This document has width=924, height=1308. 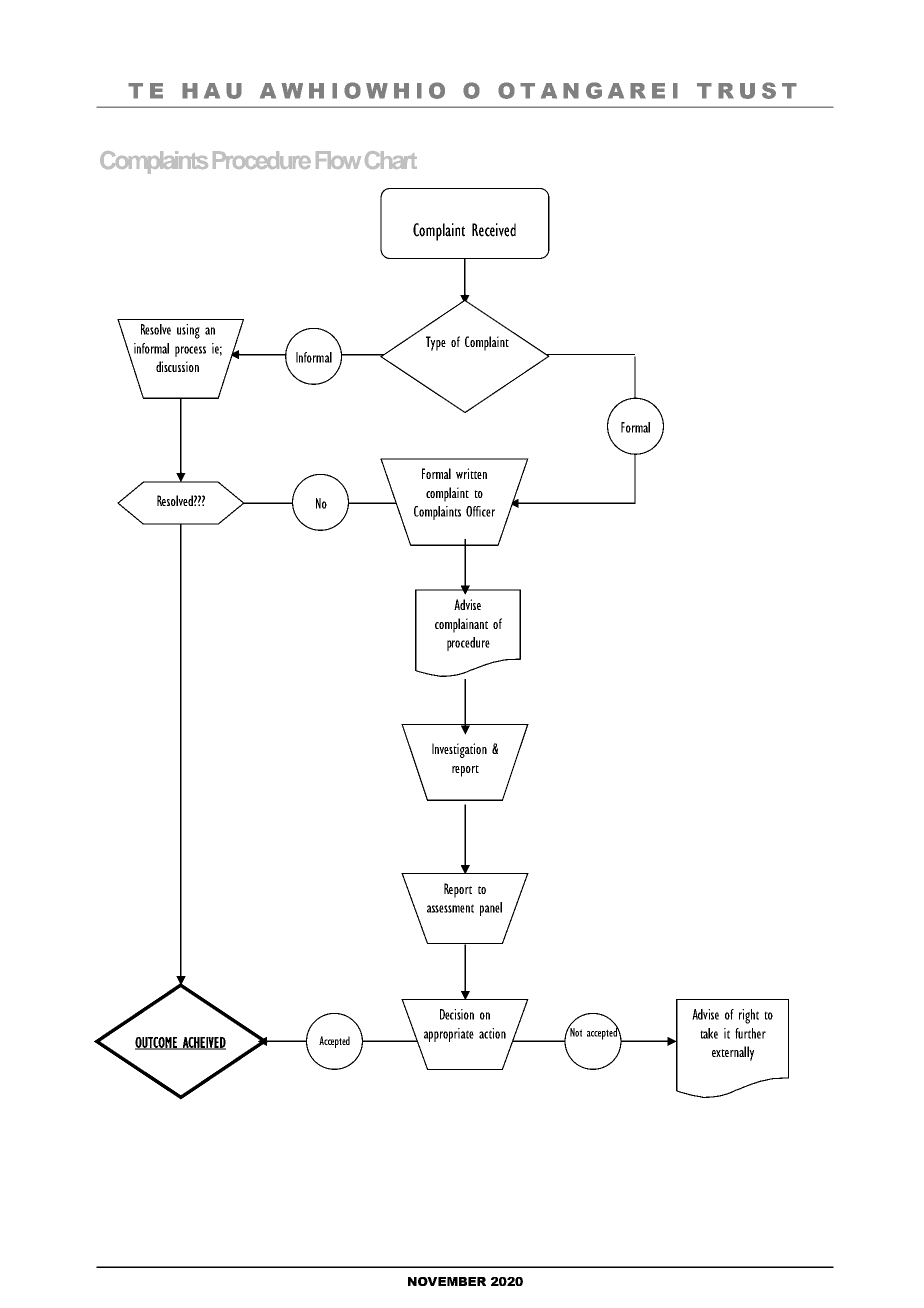 I want to click on NOVEMBER, so click(x=447, y=1281).
